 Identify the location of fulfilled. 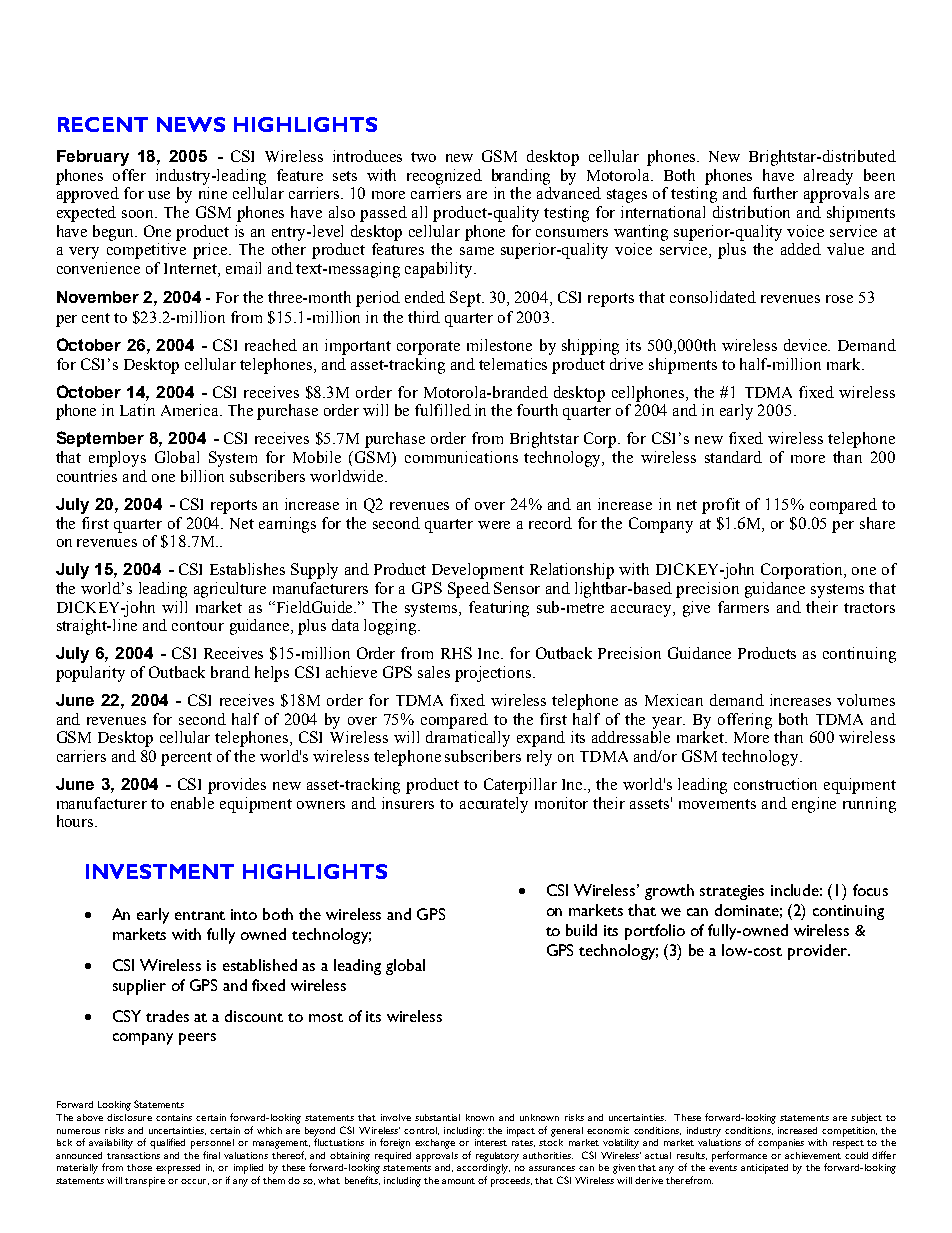
(443, 410).
